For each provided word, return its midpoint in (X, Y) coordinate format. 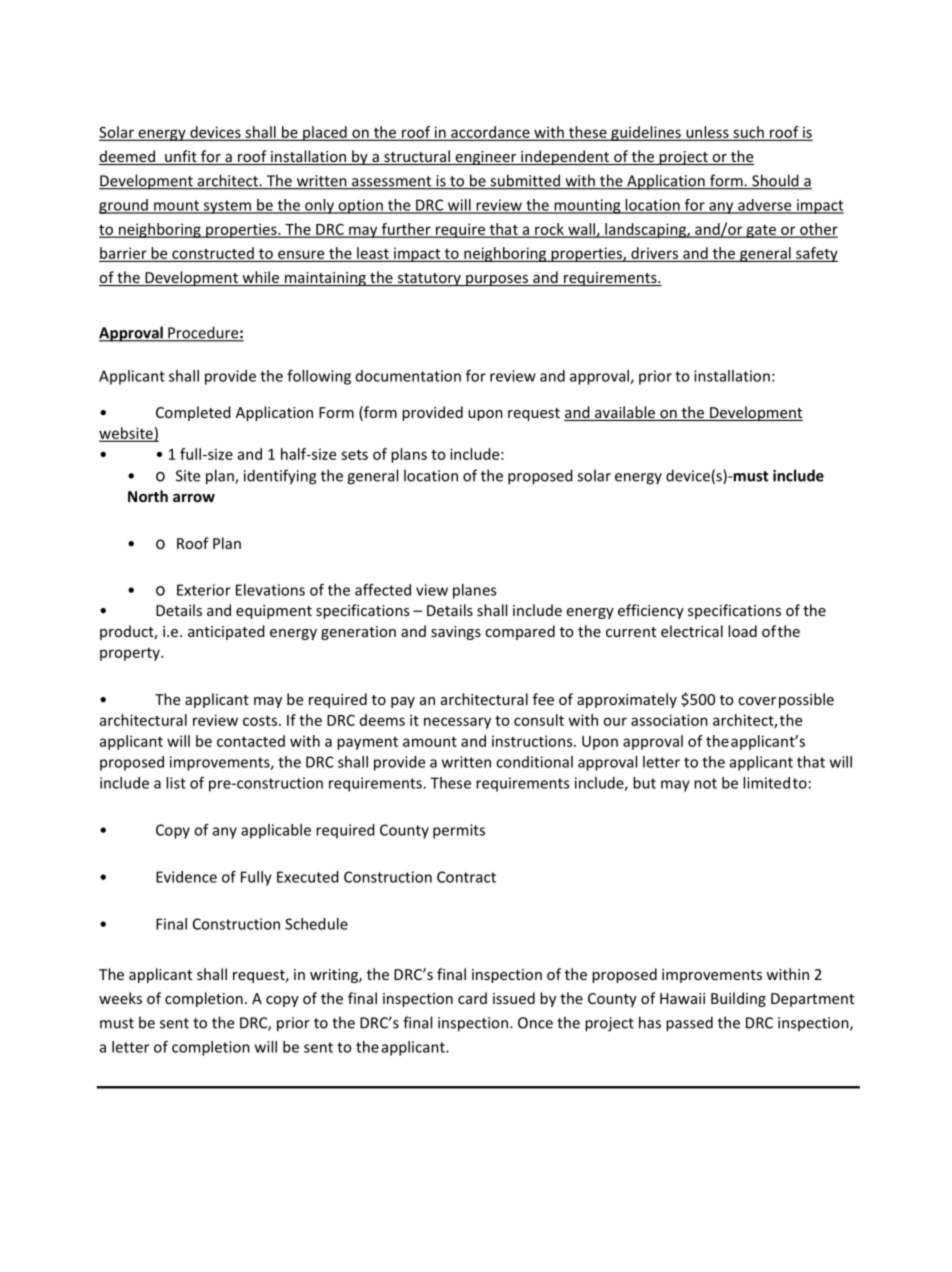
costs (260, 720)
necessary (457, 723)
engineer (486, 158)
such (748, 133)
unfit (181, 157)
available (625, 413)
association (669, 720)
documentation (408, 376)
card (472, 998)
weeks (120, 998)
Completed (193, 413)
